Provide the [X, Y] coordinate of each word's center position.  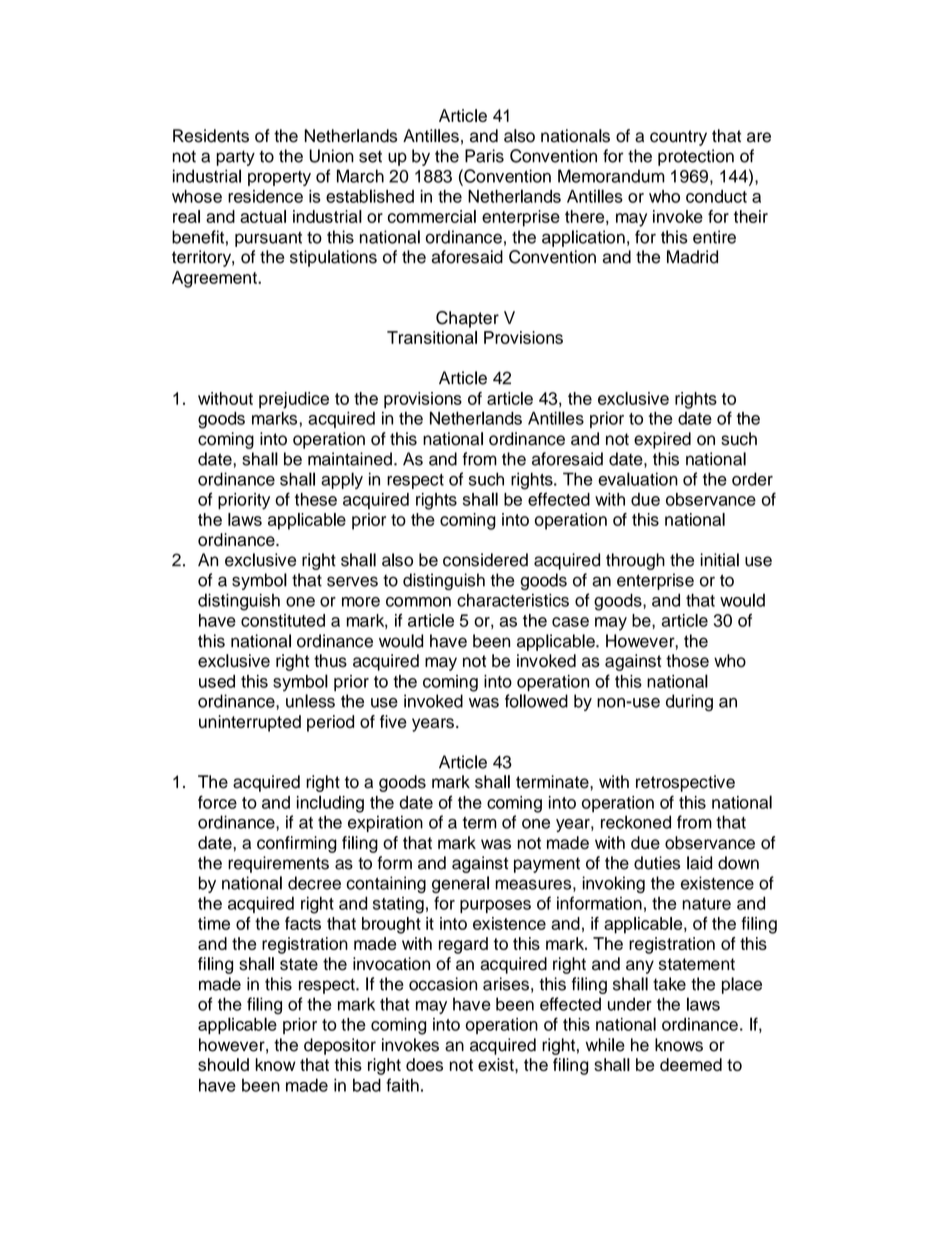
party [235, 158]
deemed [691, 1064]
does [424, 1064]
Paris [484, 156]
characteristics [513, 600]
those [687, 661]
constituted [283, 620]
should [223, 1064]
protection [696, 157]
